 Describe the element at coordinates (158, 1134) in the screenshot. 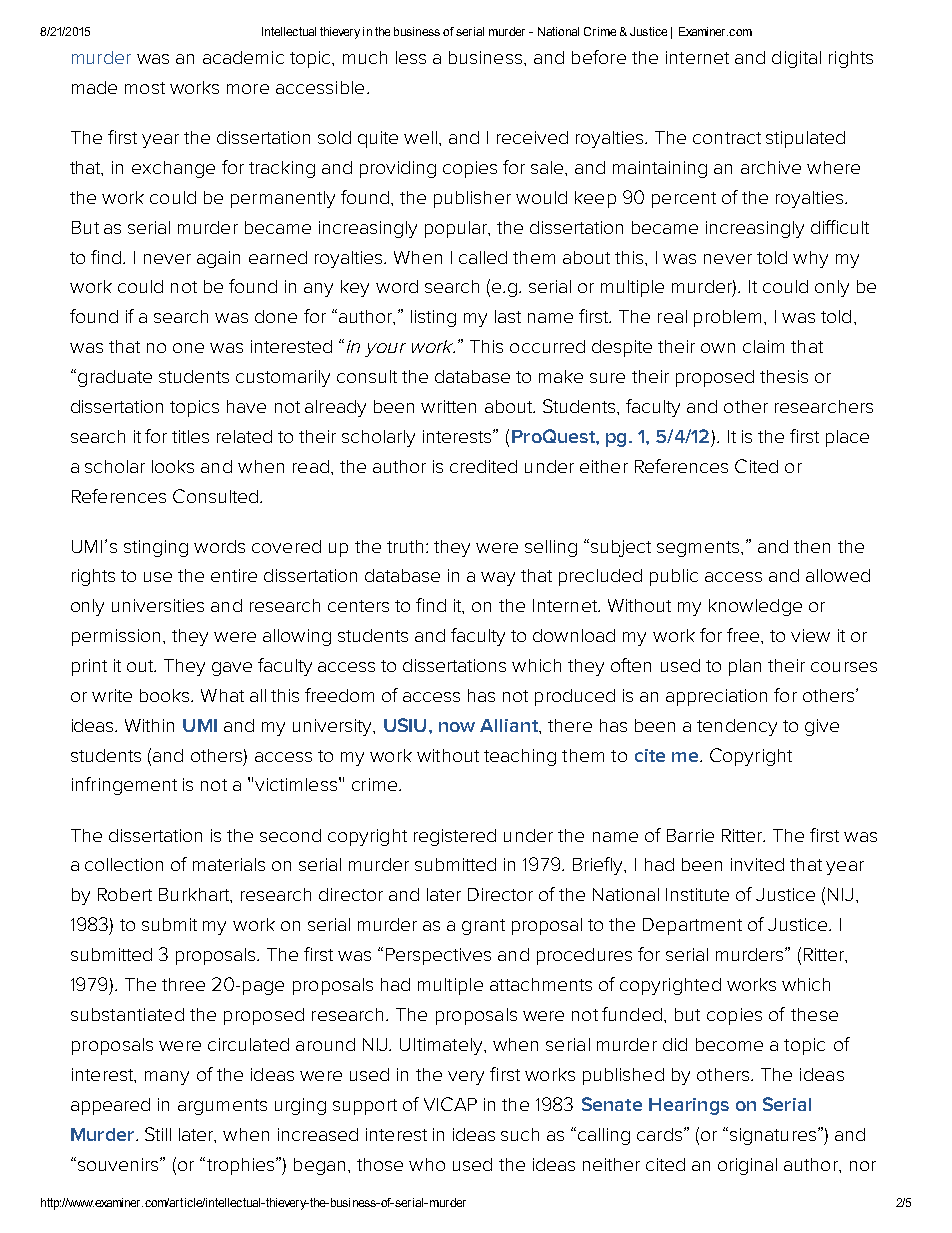

I see `Still` at that location.
